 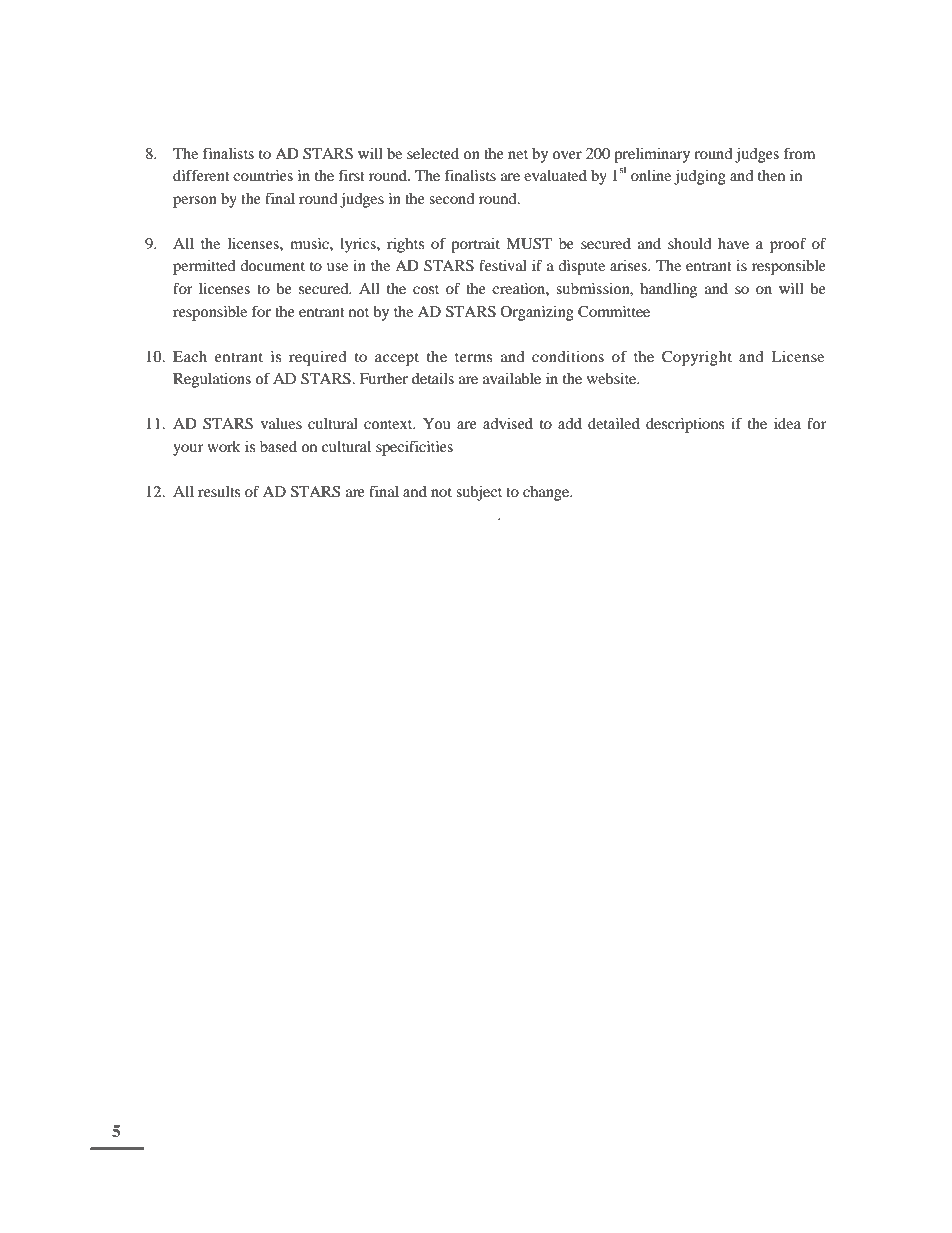 What do you see at coordinates (272, 265) in the screenshot?
I see `document` at bounding box center [272, 265].
